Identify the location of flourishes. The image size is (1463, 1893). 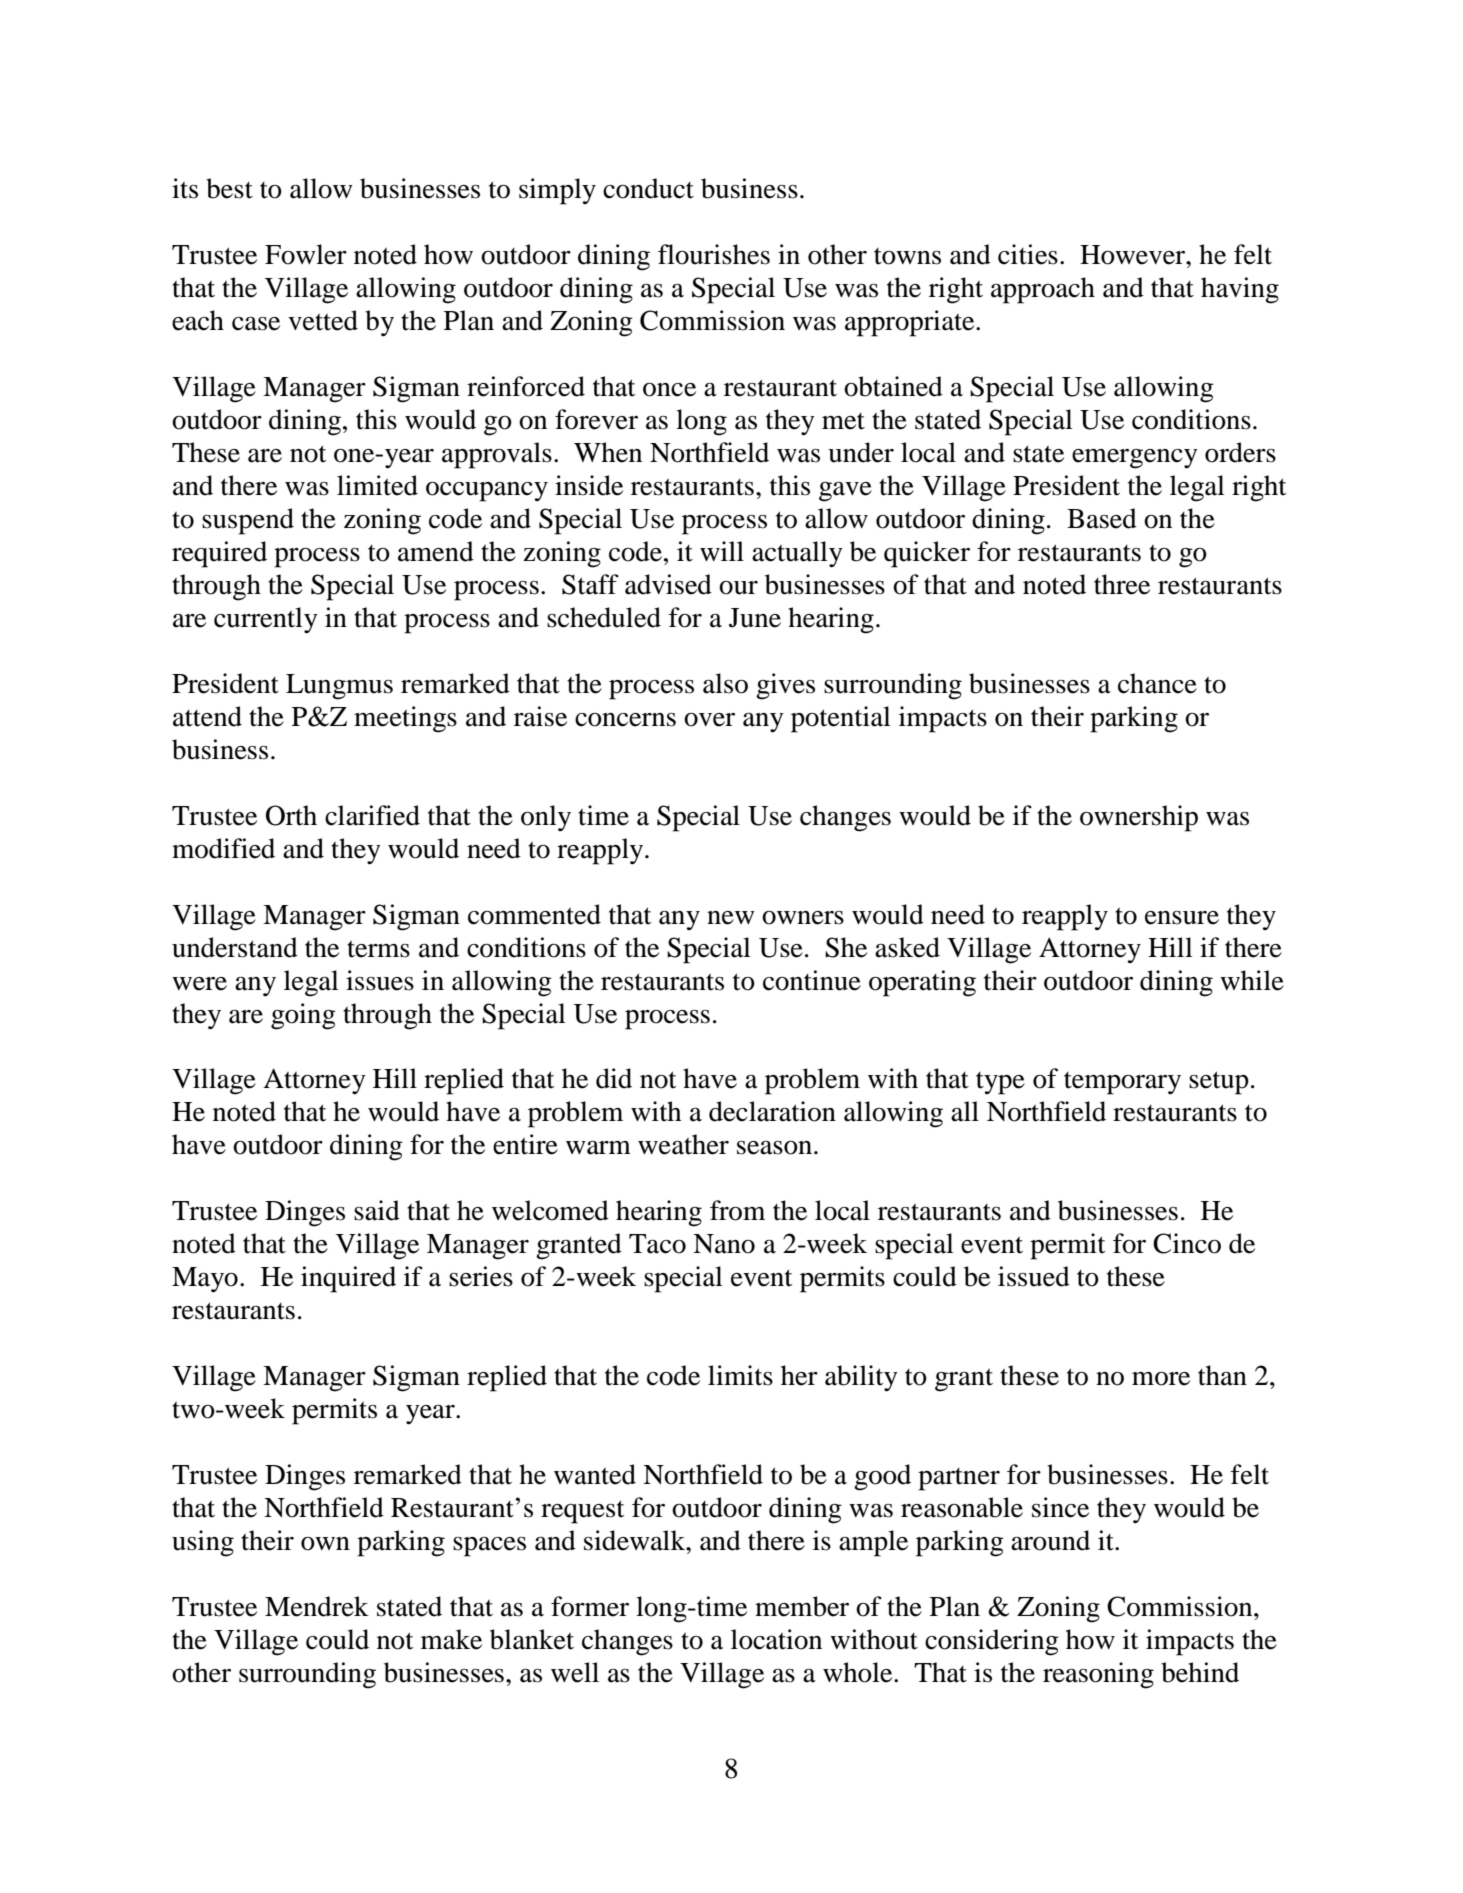
(714, 254).
